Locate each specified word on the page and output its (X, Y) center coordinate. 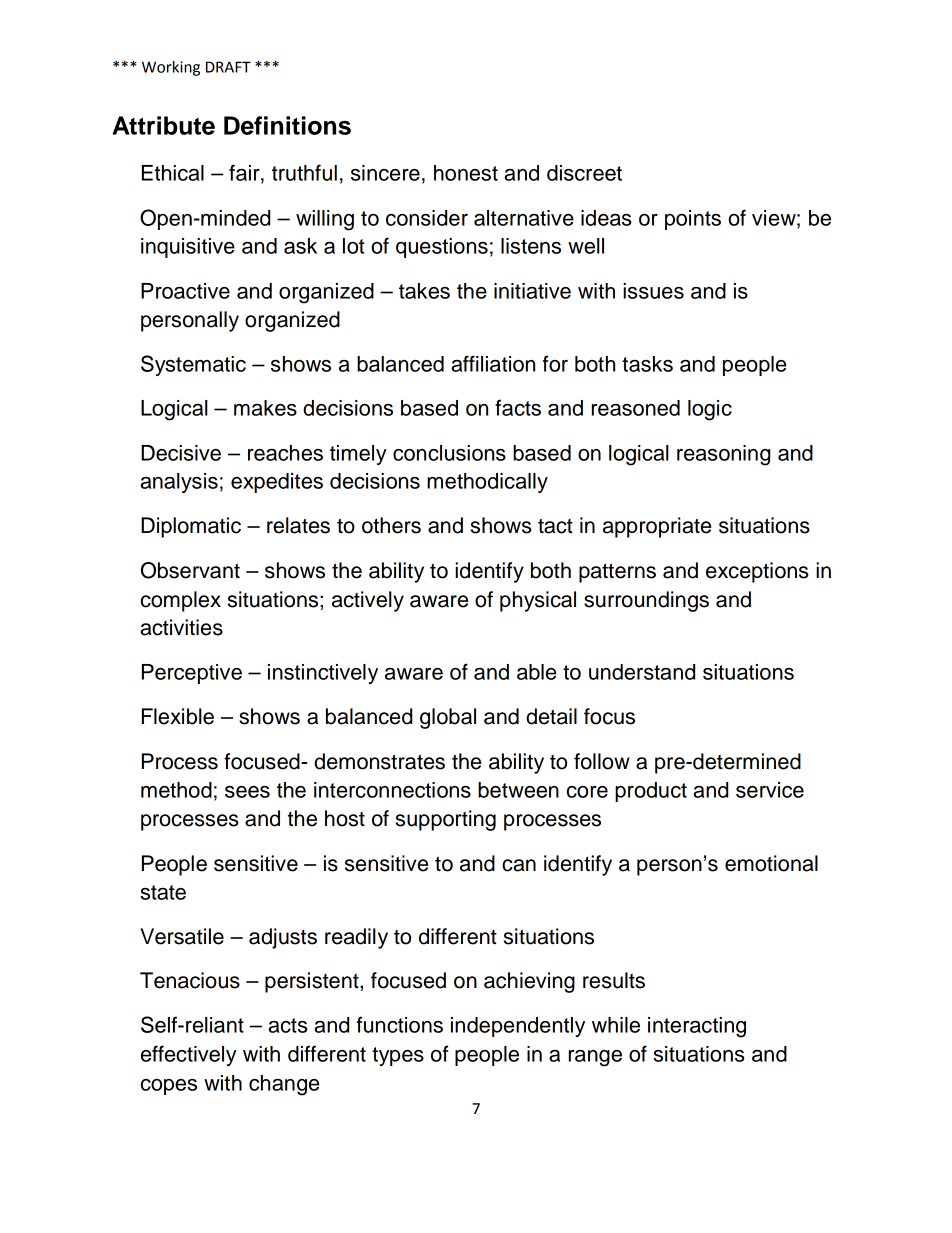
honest (466, 173)
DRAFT (228, 67)
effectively (189, 1055)
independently (518, 1027)
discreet (584, 173)
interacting (697, 1027)
